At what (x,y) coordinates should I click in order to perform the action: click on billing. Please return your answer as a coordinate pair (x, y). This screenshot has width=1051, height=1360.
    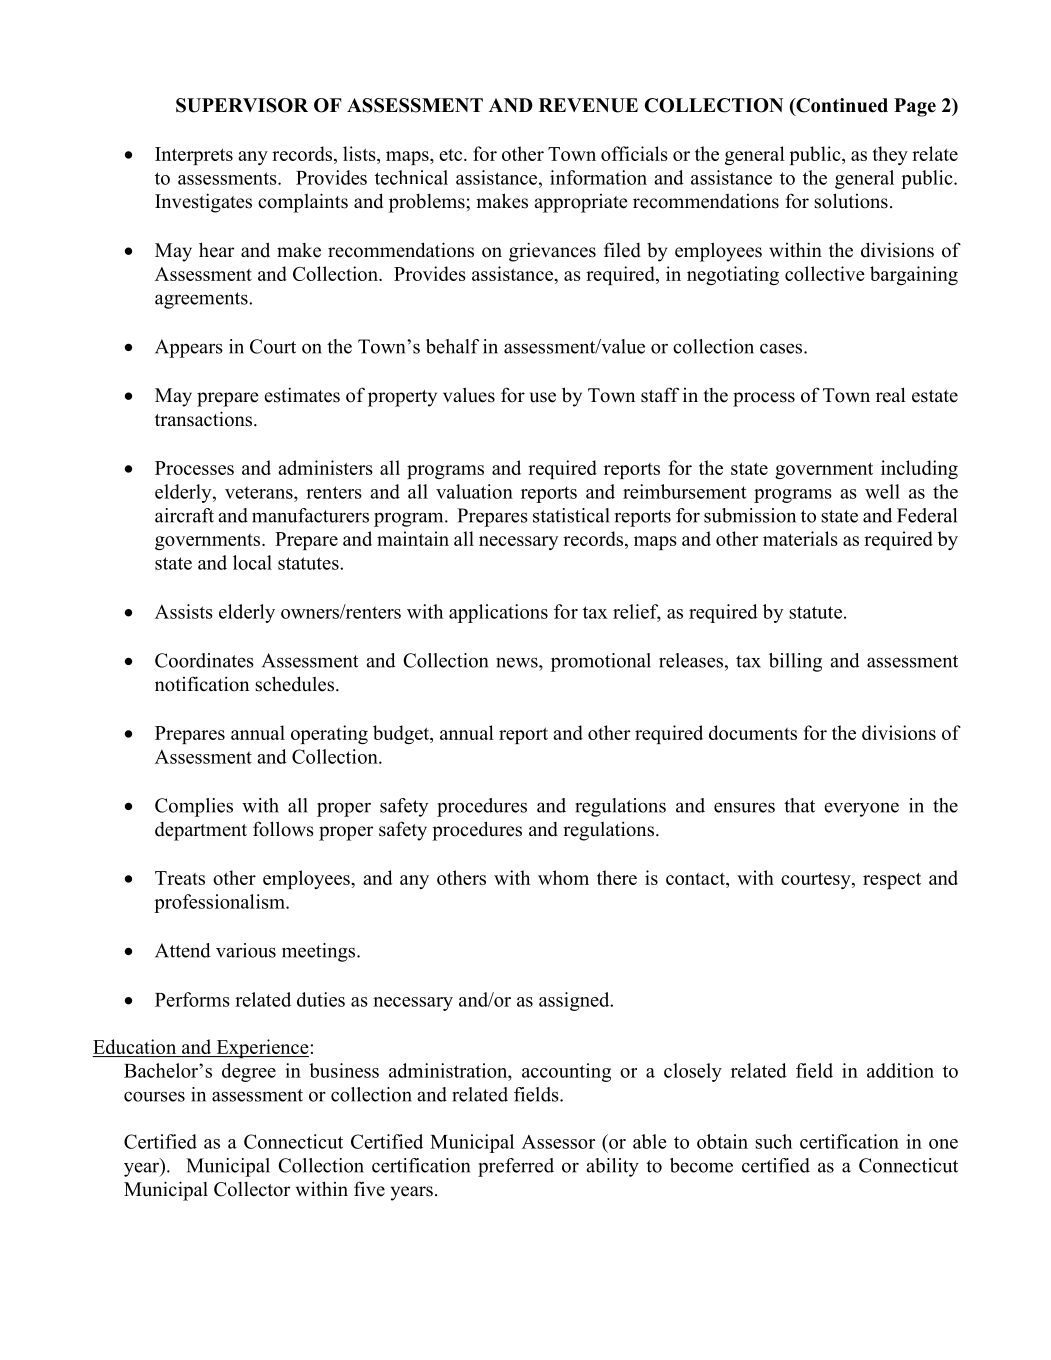
    Looking at the image, I should click on (795, 662).
